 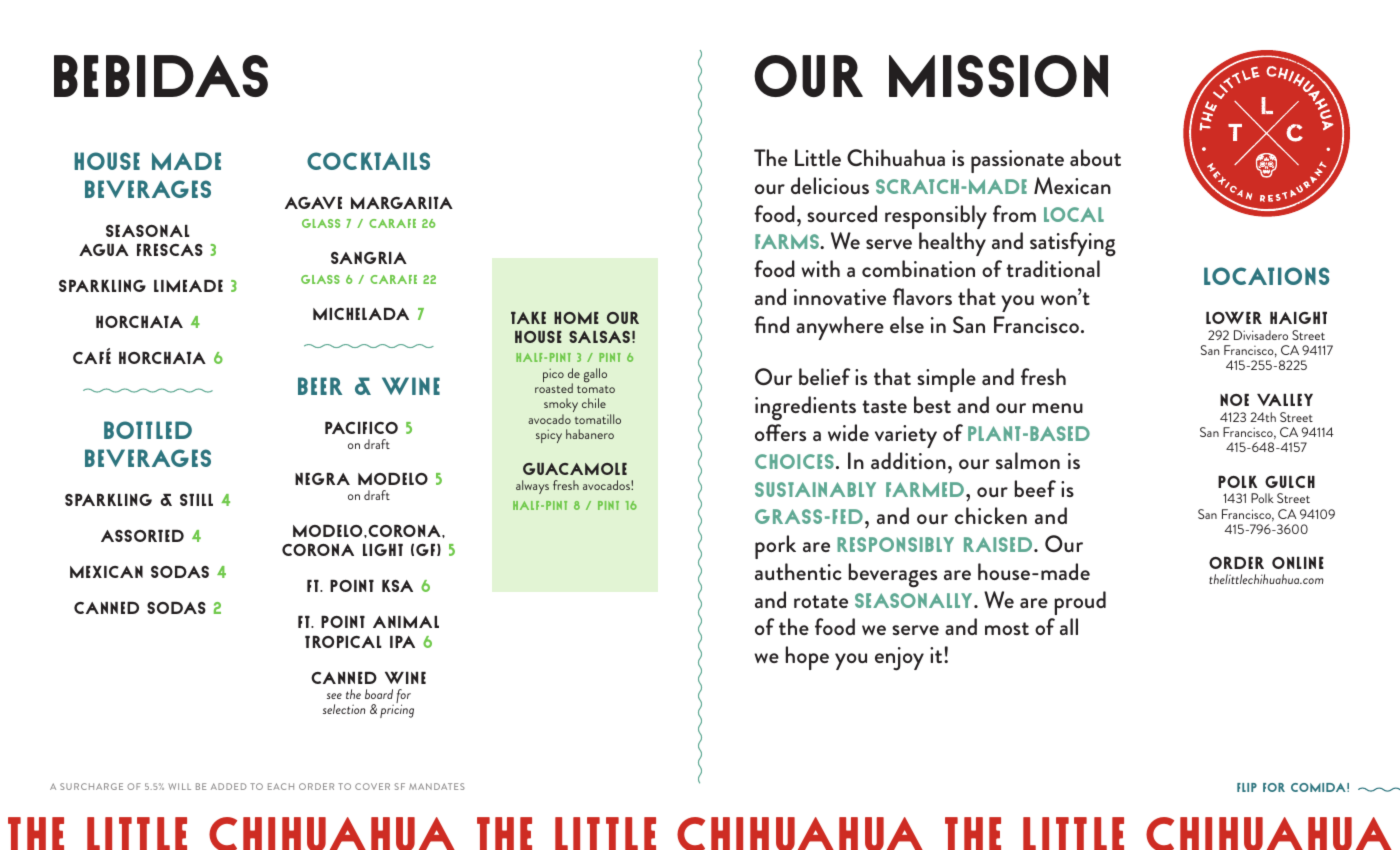 What do you see at coordinates (148, 430) in the document?
I see `Bottled` at bounding box center [148, 430].
